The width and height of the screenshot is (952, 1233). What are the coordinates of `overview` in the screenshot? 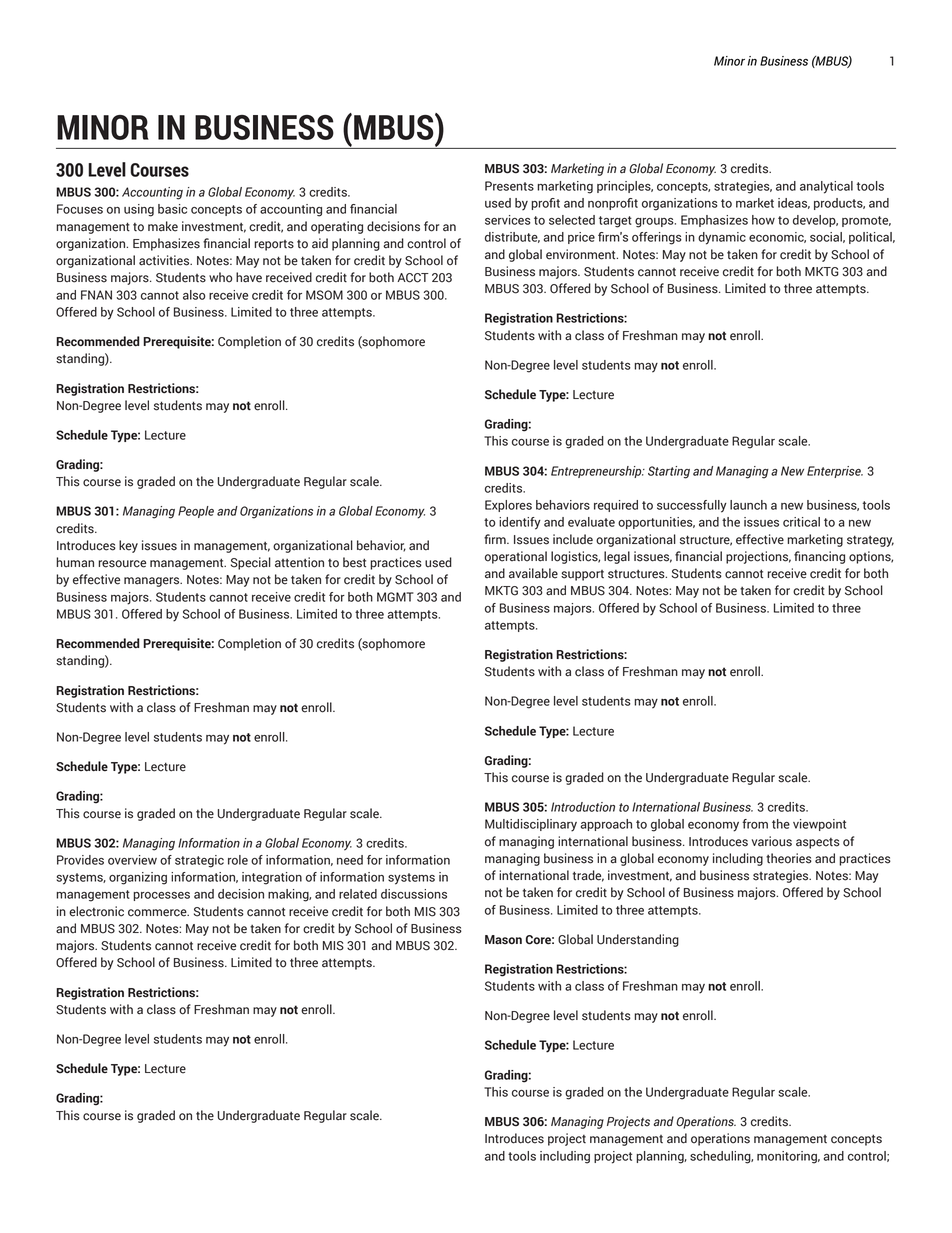 It's located at (132, 860).
